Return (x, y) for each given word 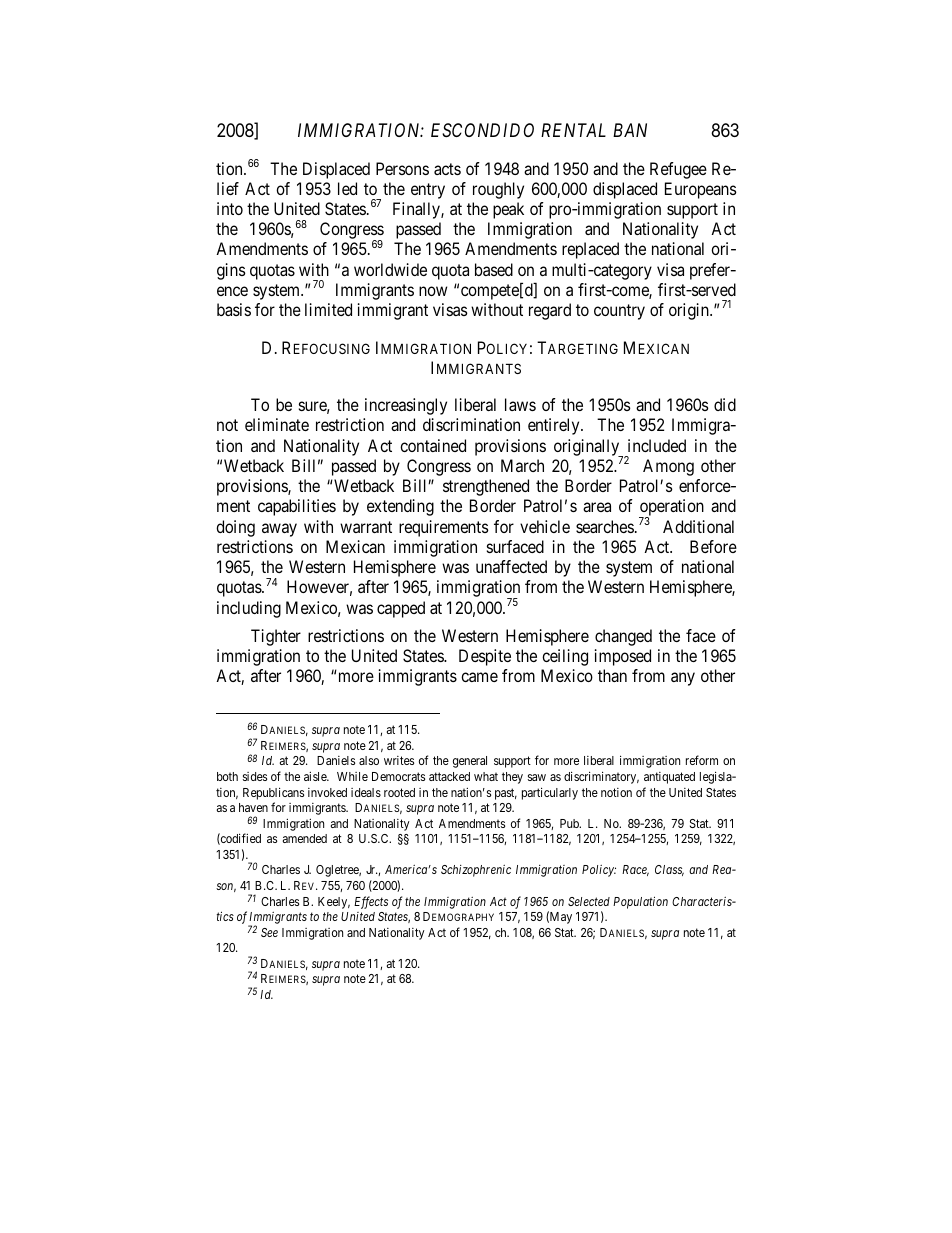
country (619, 312)
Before (713, 546)
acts (447, 169)
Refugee (678, 170)
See (269, 932)
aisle (316, 776)
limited (328, 309)
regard (550, 311)
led (347, 188)
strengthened (486, 487)
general (470, 762)
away (279, 530)
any (683, 679)
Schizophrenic (476, 871)
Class (669, 870)
